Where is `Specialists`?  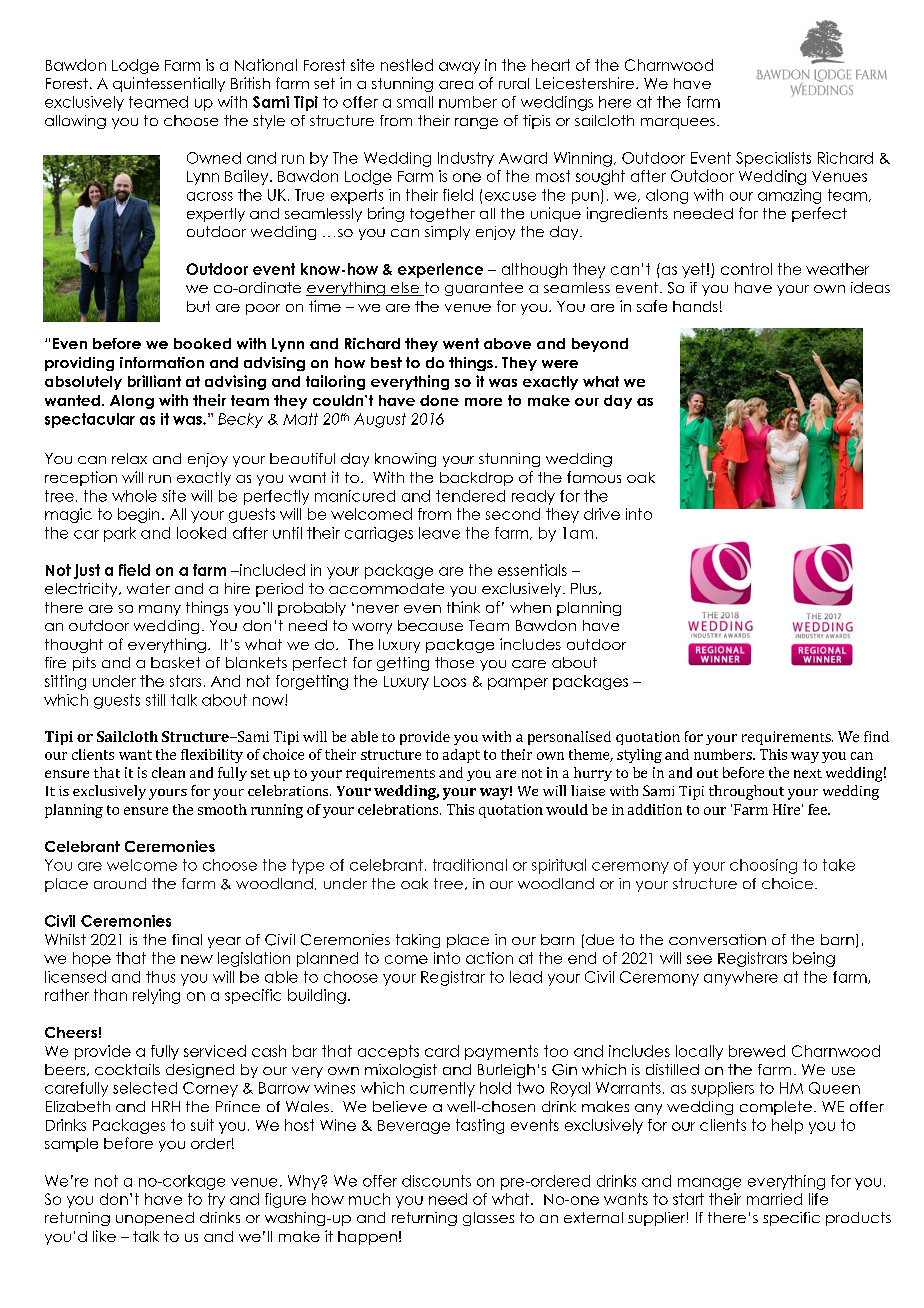 Specialists is located at coordinates (773, 159).
